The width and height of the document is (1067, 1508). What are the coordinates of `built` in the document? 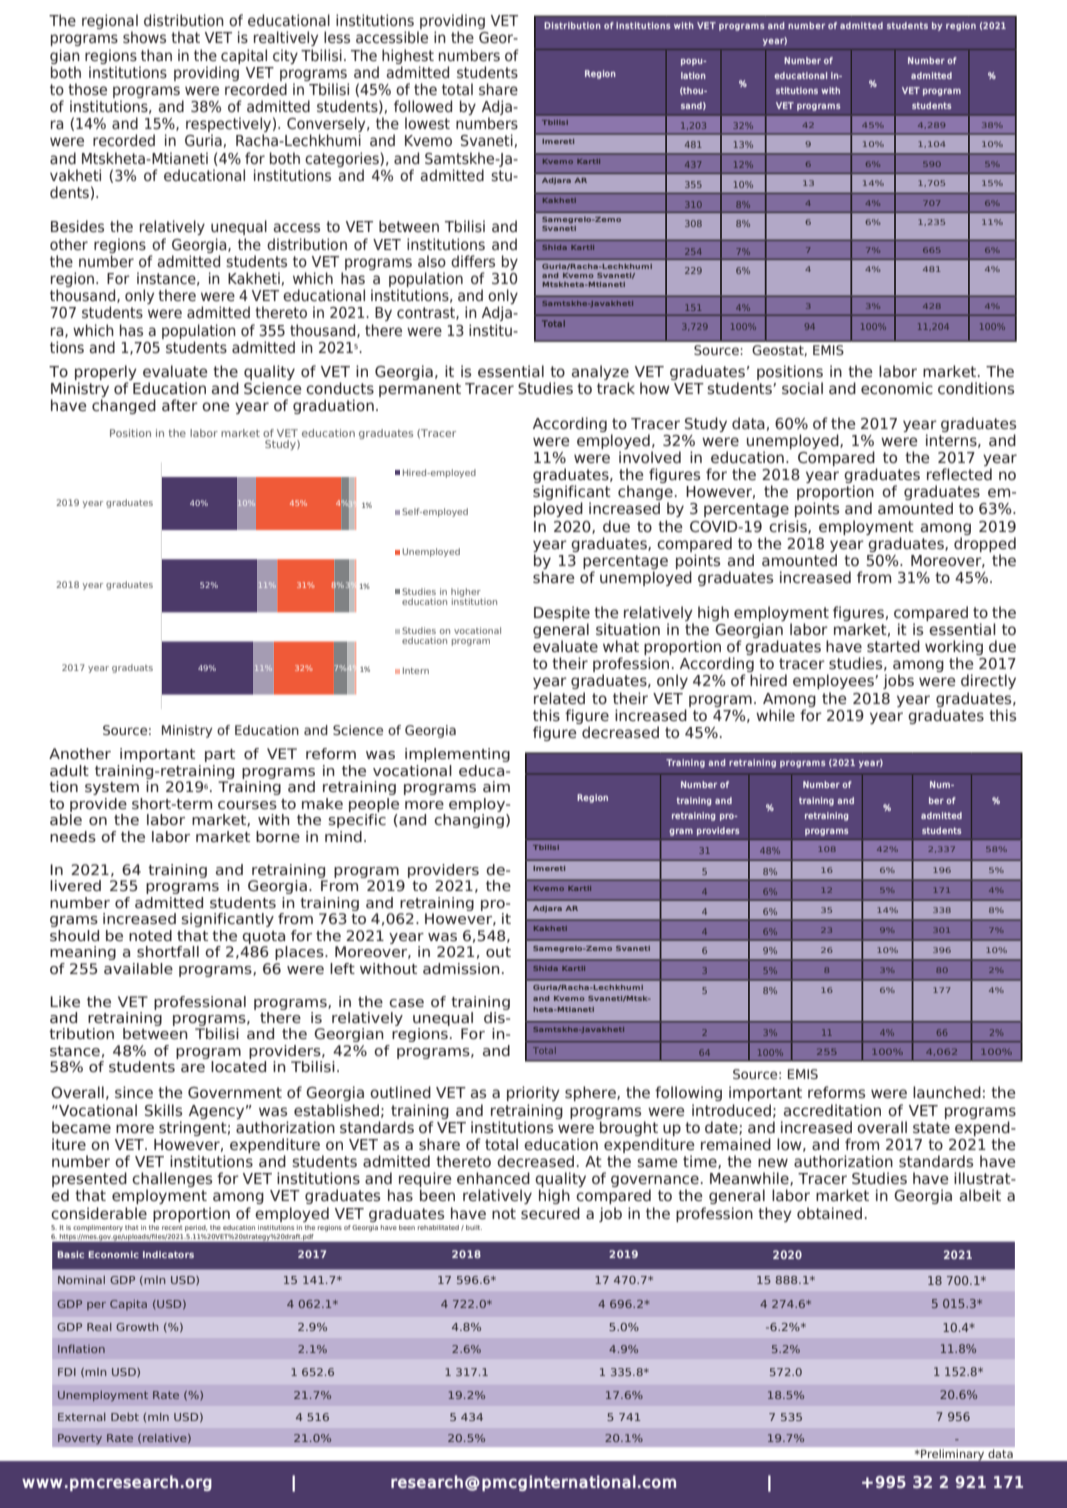 It's located at (474, 1227).
